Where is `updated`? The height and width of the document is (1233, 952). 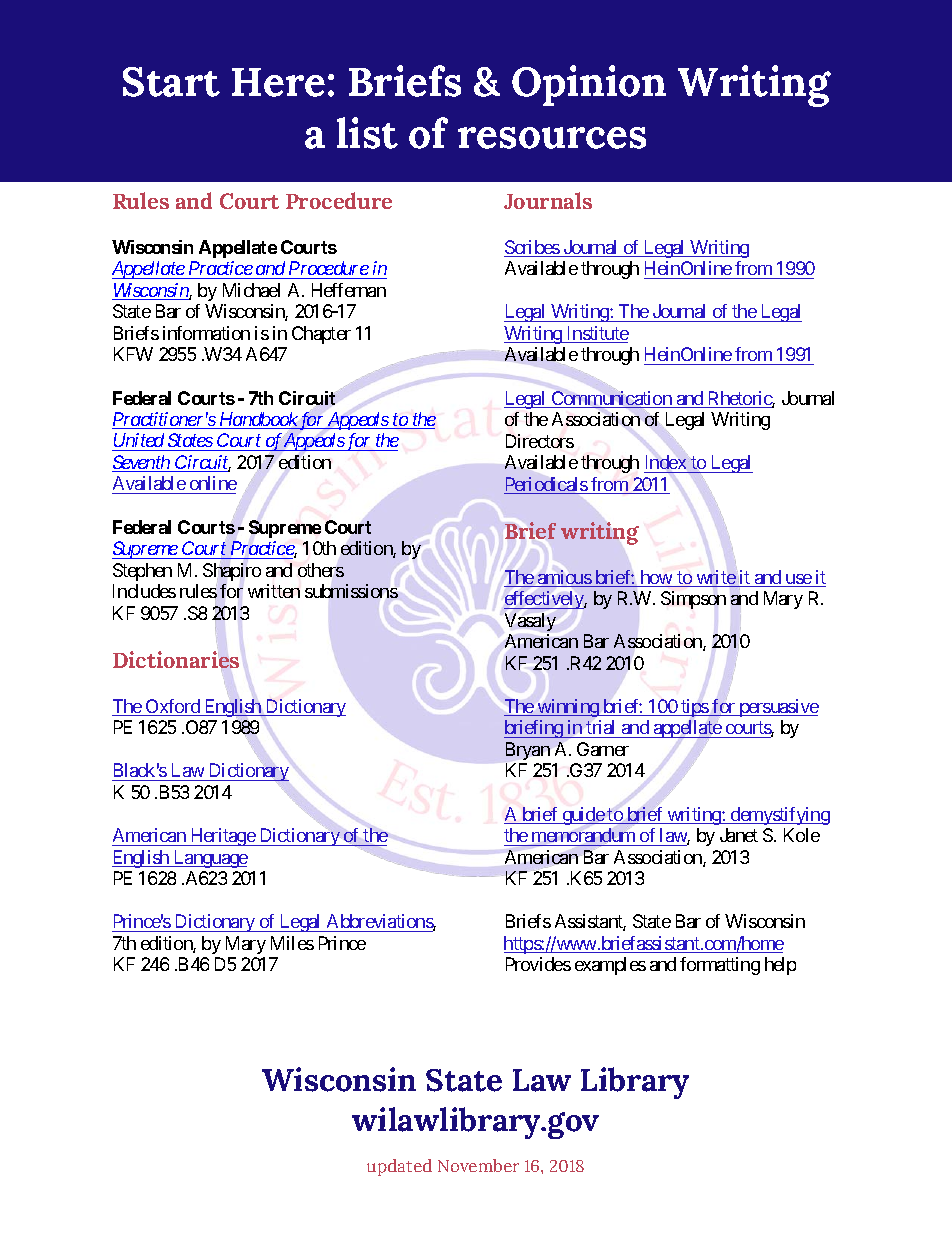
updated is located at coordinates (399, 1167).
